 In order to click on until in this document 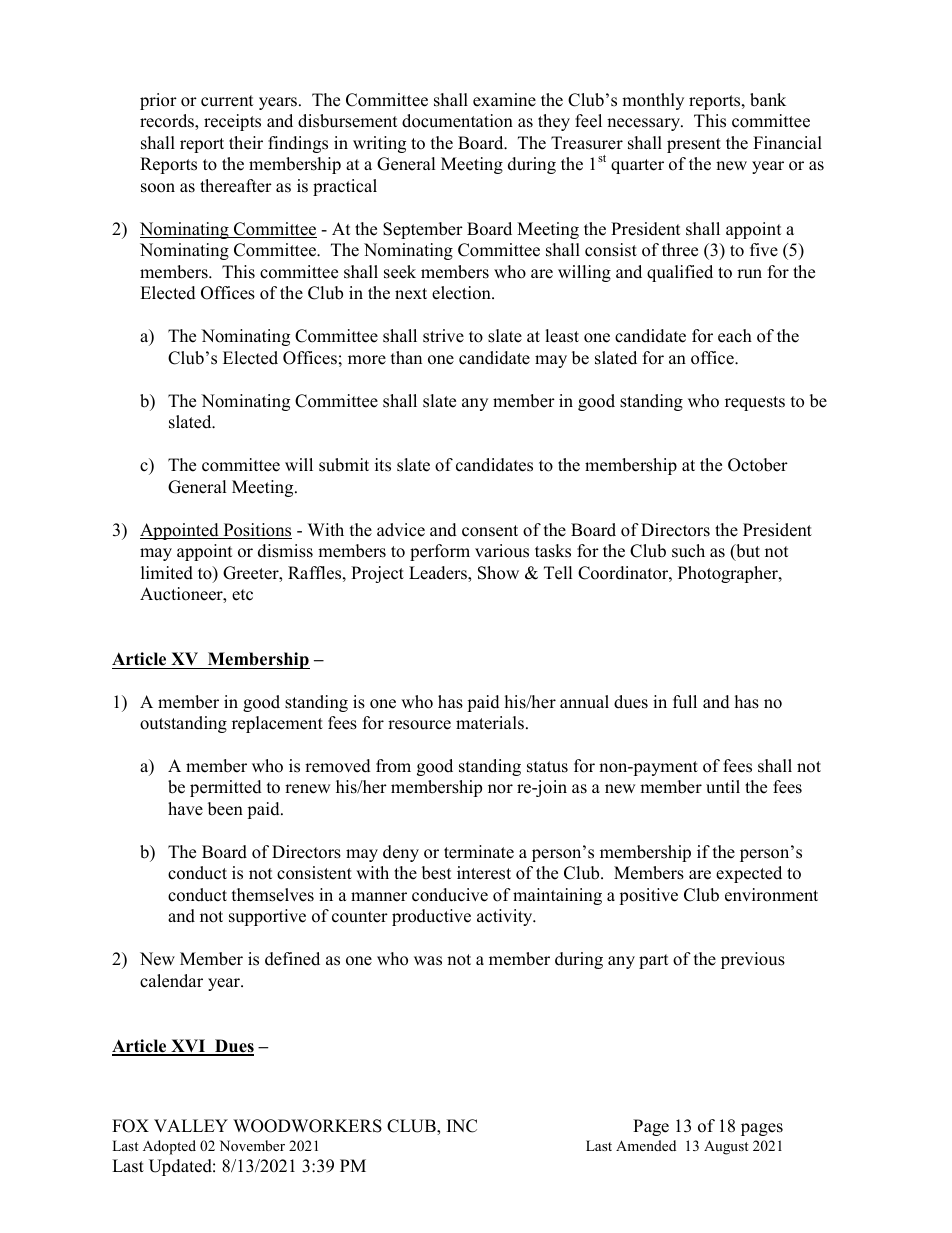, I will do `click(723, 787)`.
